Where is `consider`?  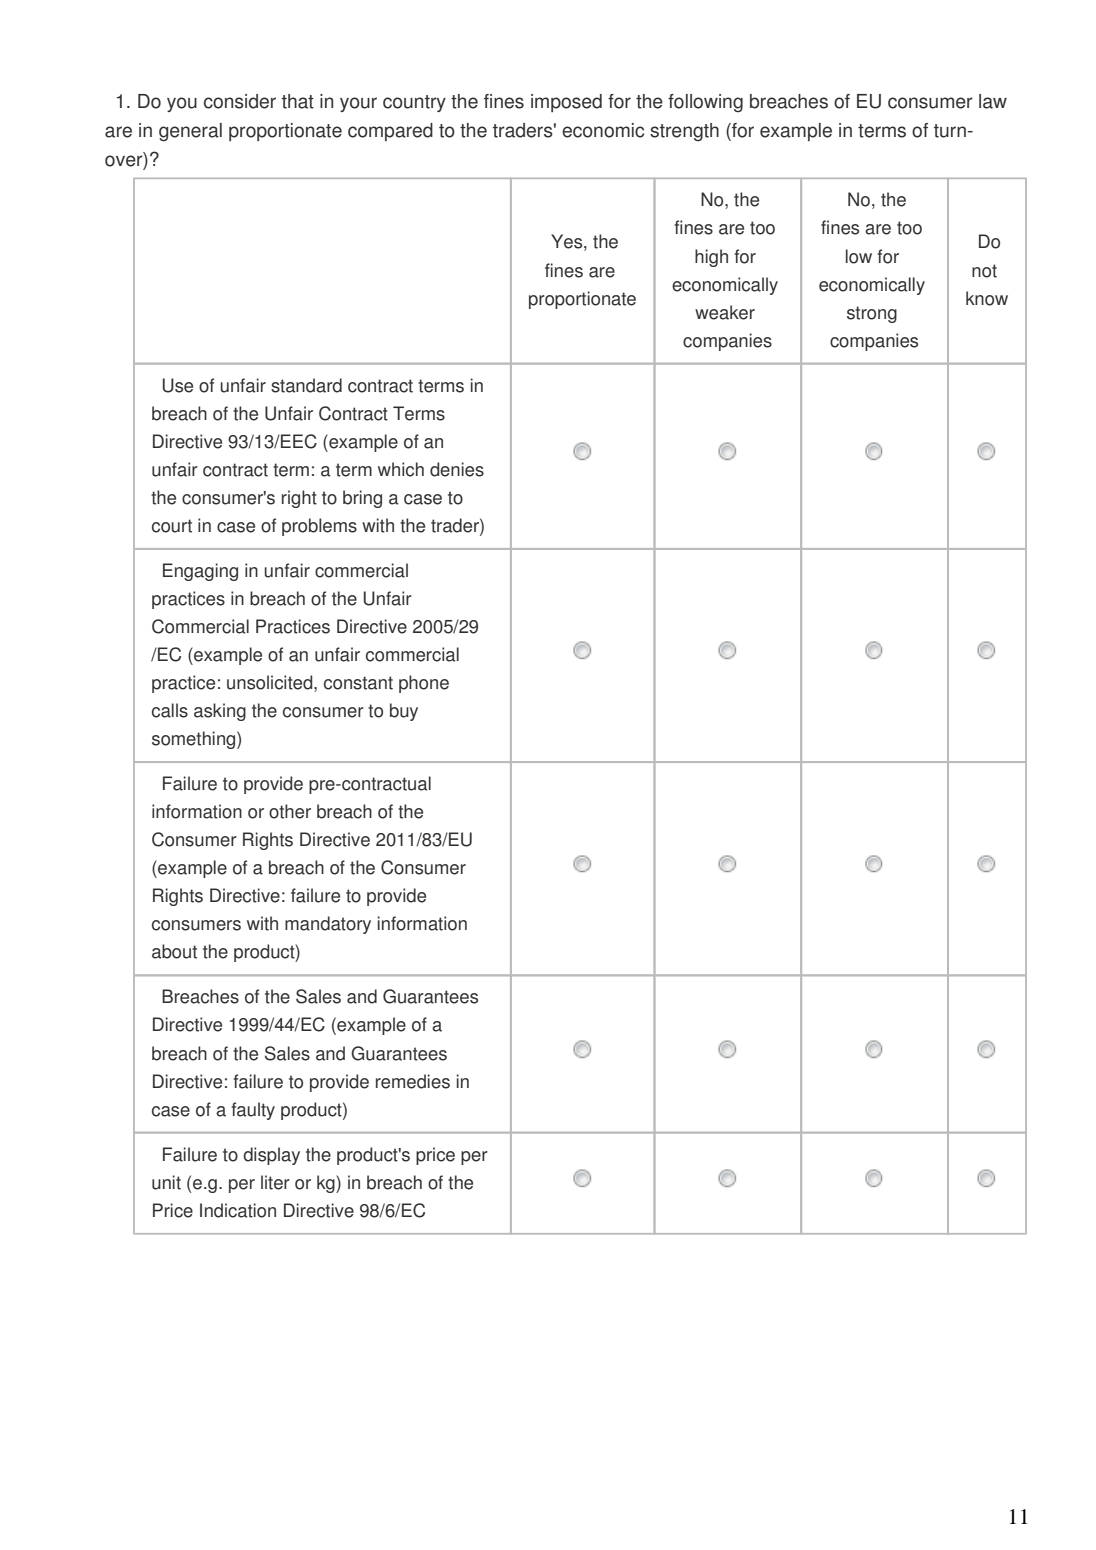
consider is located at coordinates (240, 101).
